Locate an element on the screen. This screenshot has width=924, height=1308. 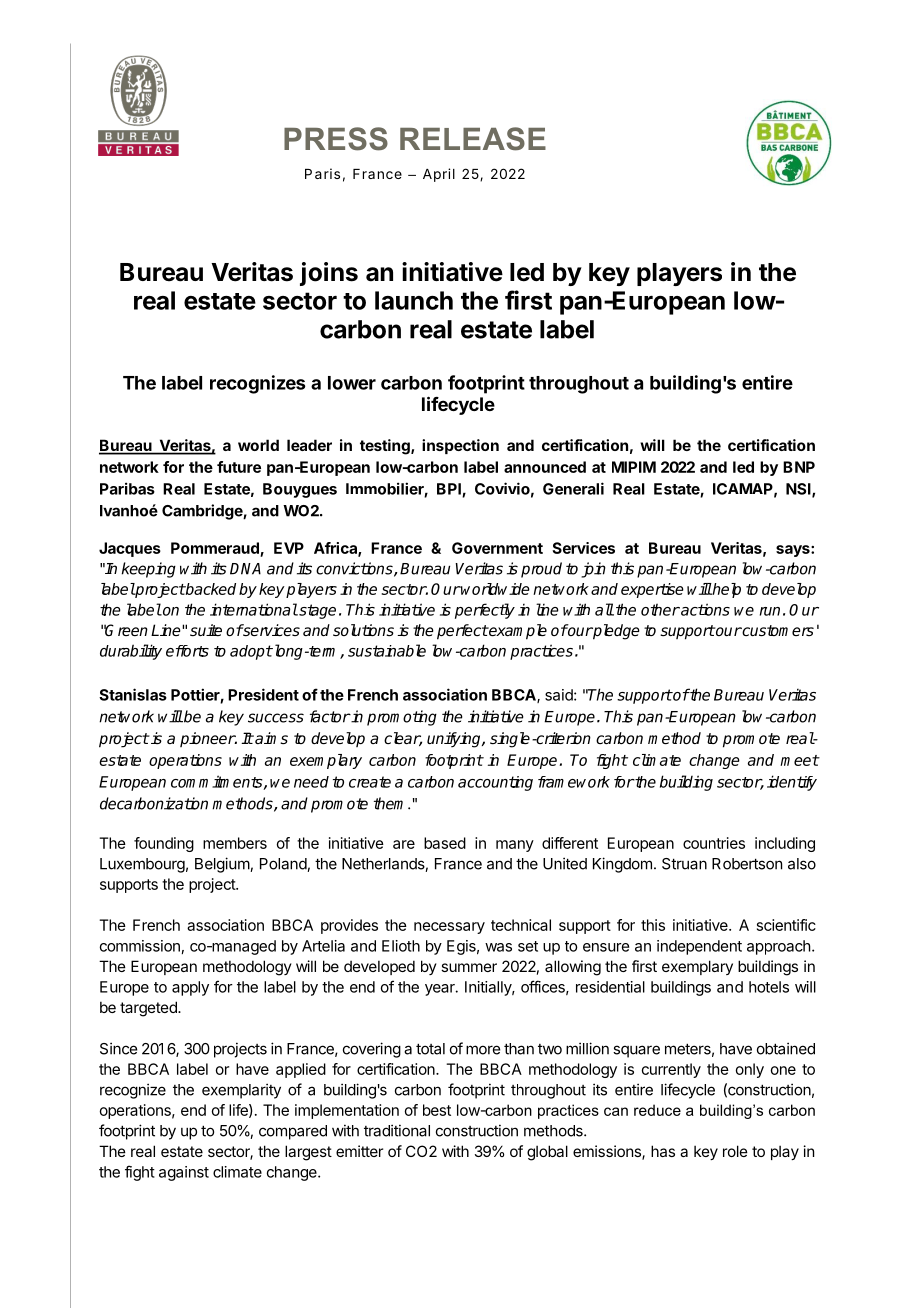
April is located at coordinates (439, 175).
